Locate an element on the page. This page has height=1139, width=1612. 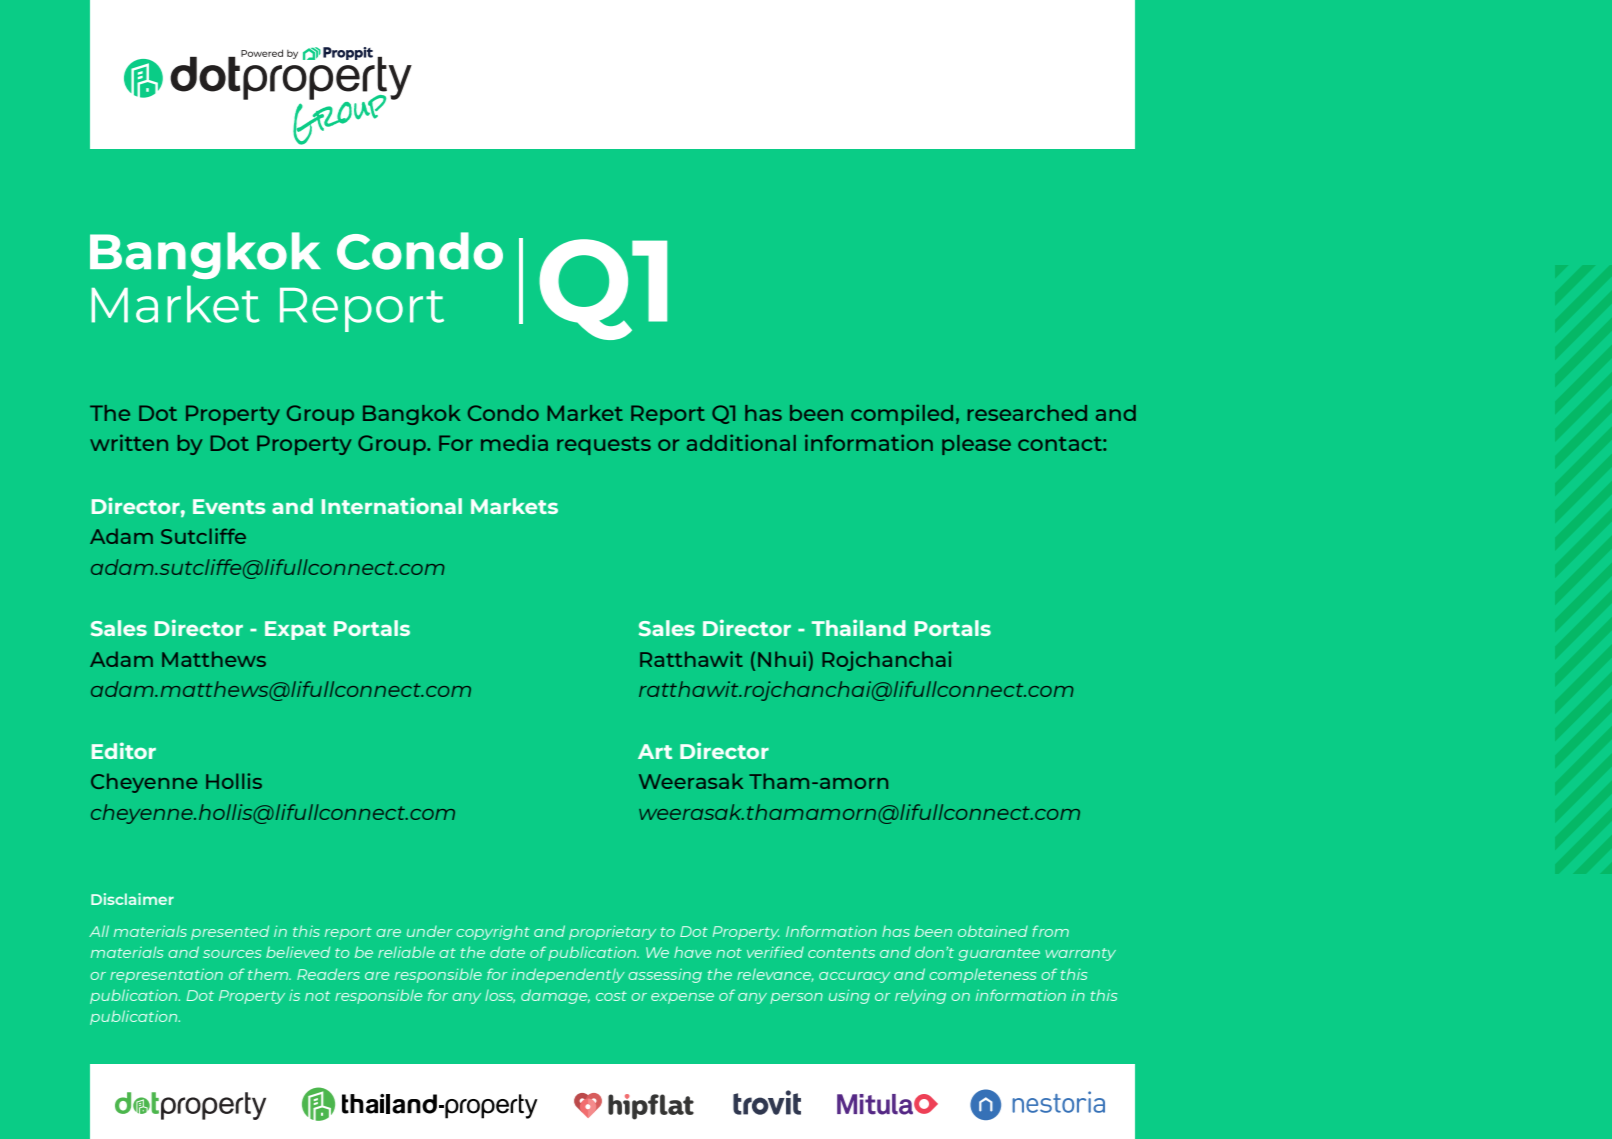
please is located at coordinates (976, 445).
